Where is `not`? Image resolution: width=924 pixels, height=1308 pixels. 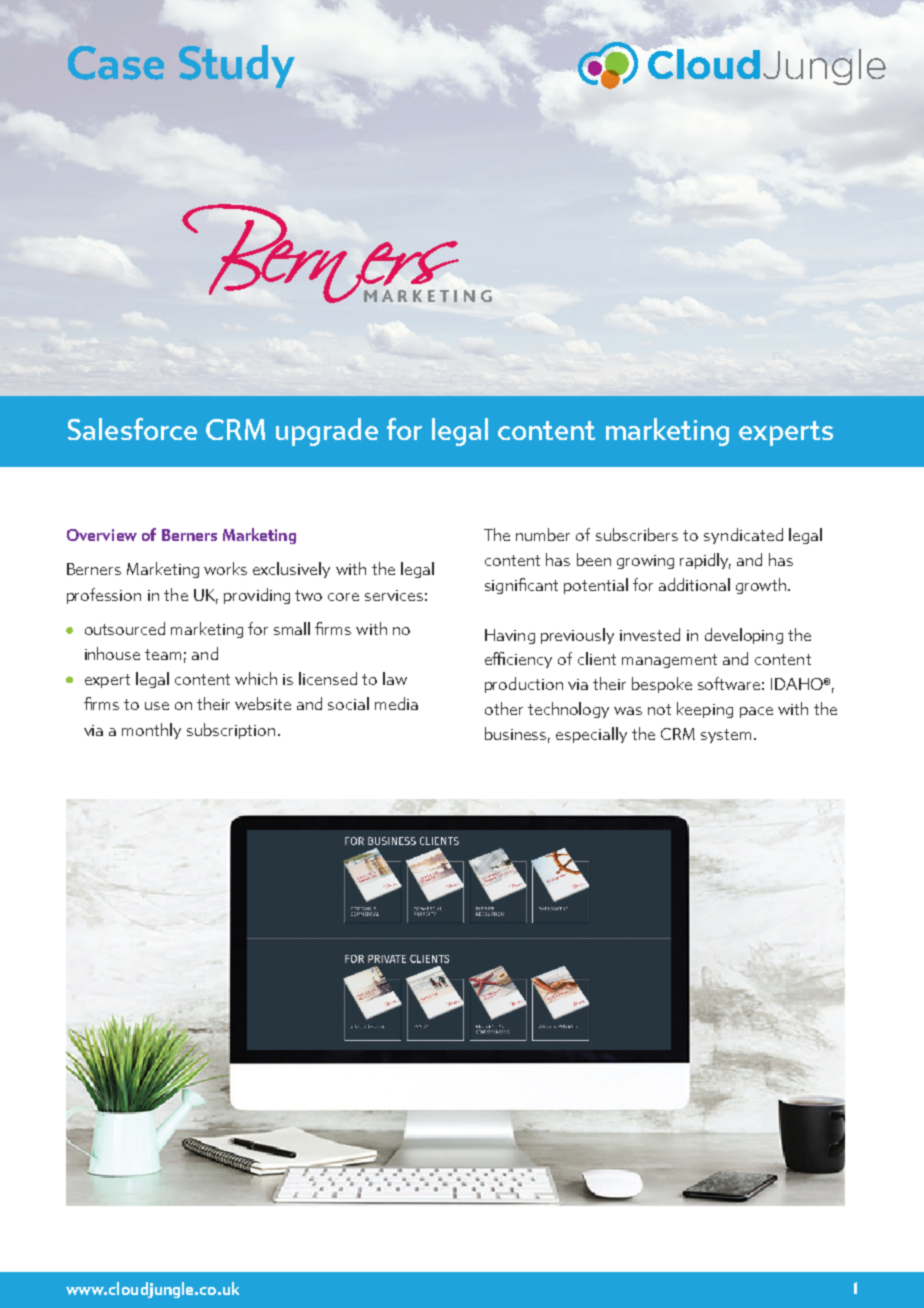 not is located at coordinates (659, 709).
